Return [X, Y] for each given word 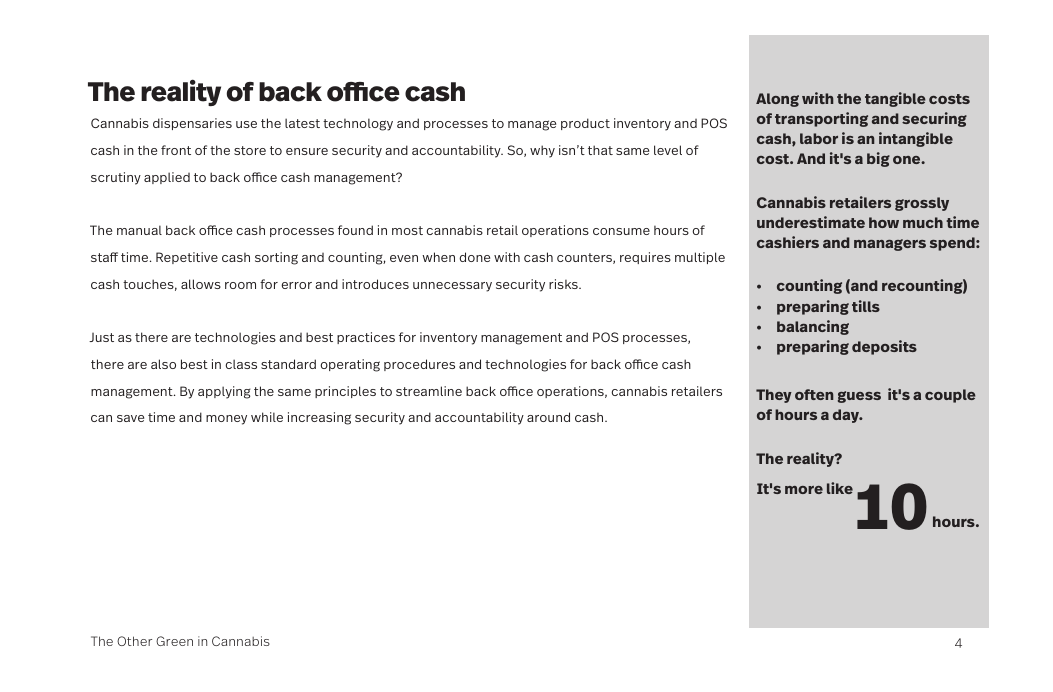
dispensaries [192, 124]
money [226, 420]
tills [866, 306]
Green [174, 641]
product [585, 124]
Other [134, 641]
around [548, 417]
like [840, 488]
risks [564, 284]
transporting [821, 119]
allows [201, 284]
